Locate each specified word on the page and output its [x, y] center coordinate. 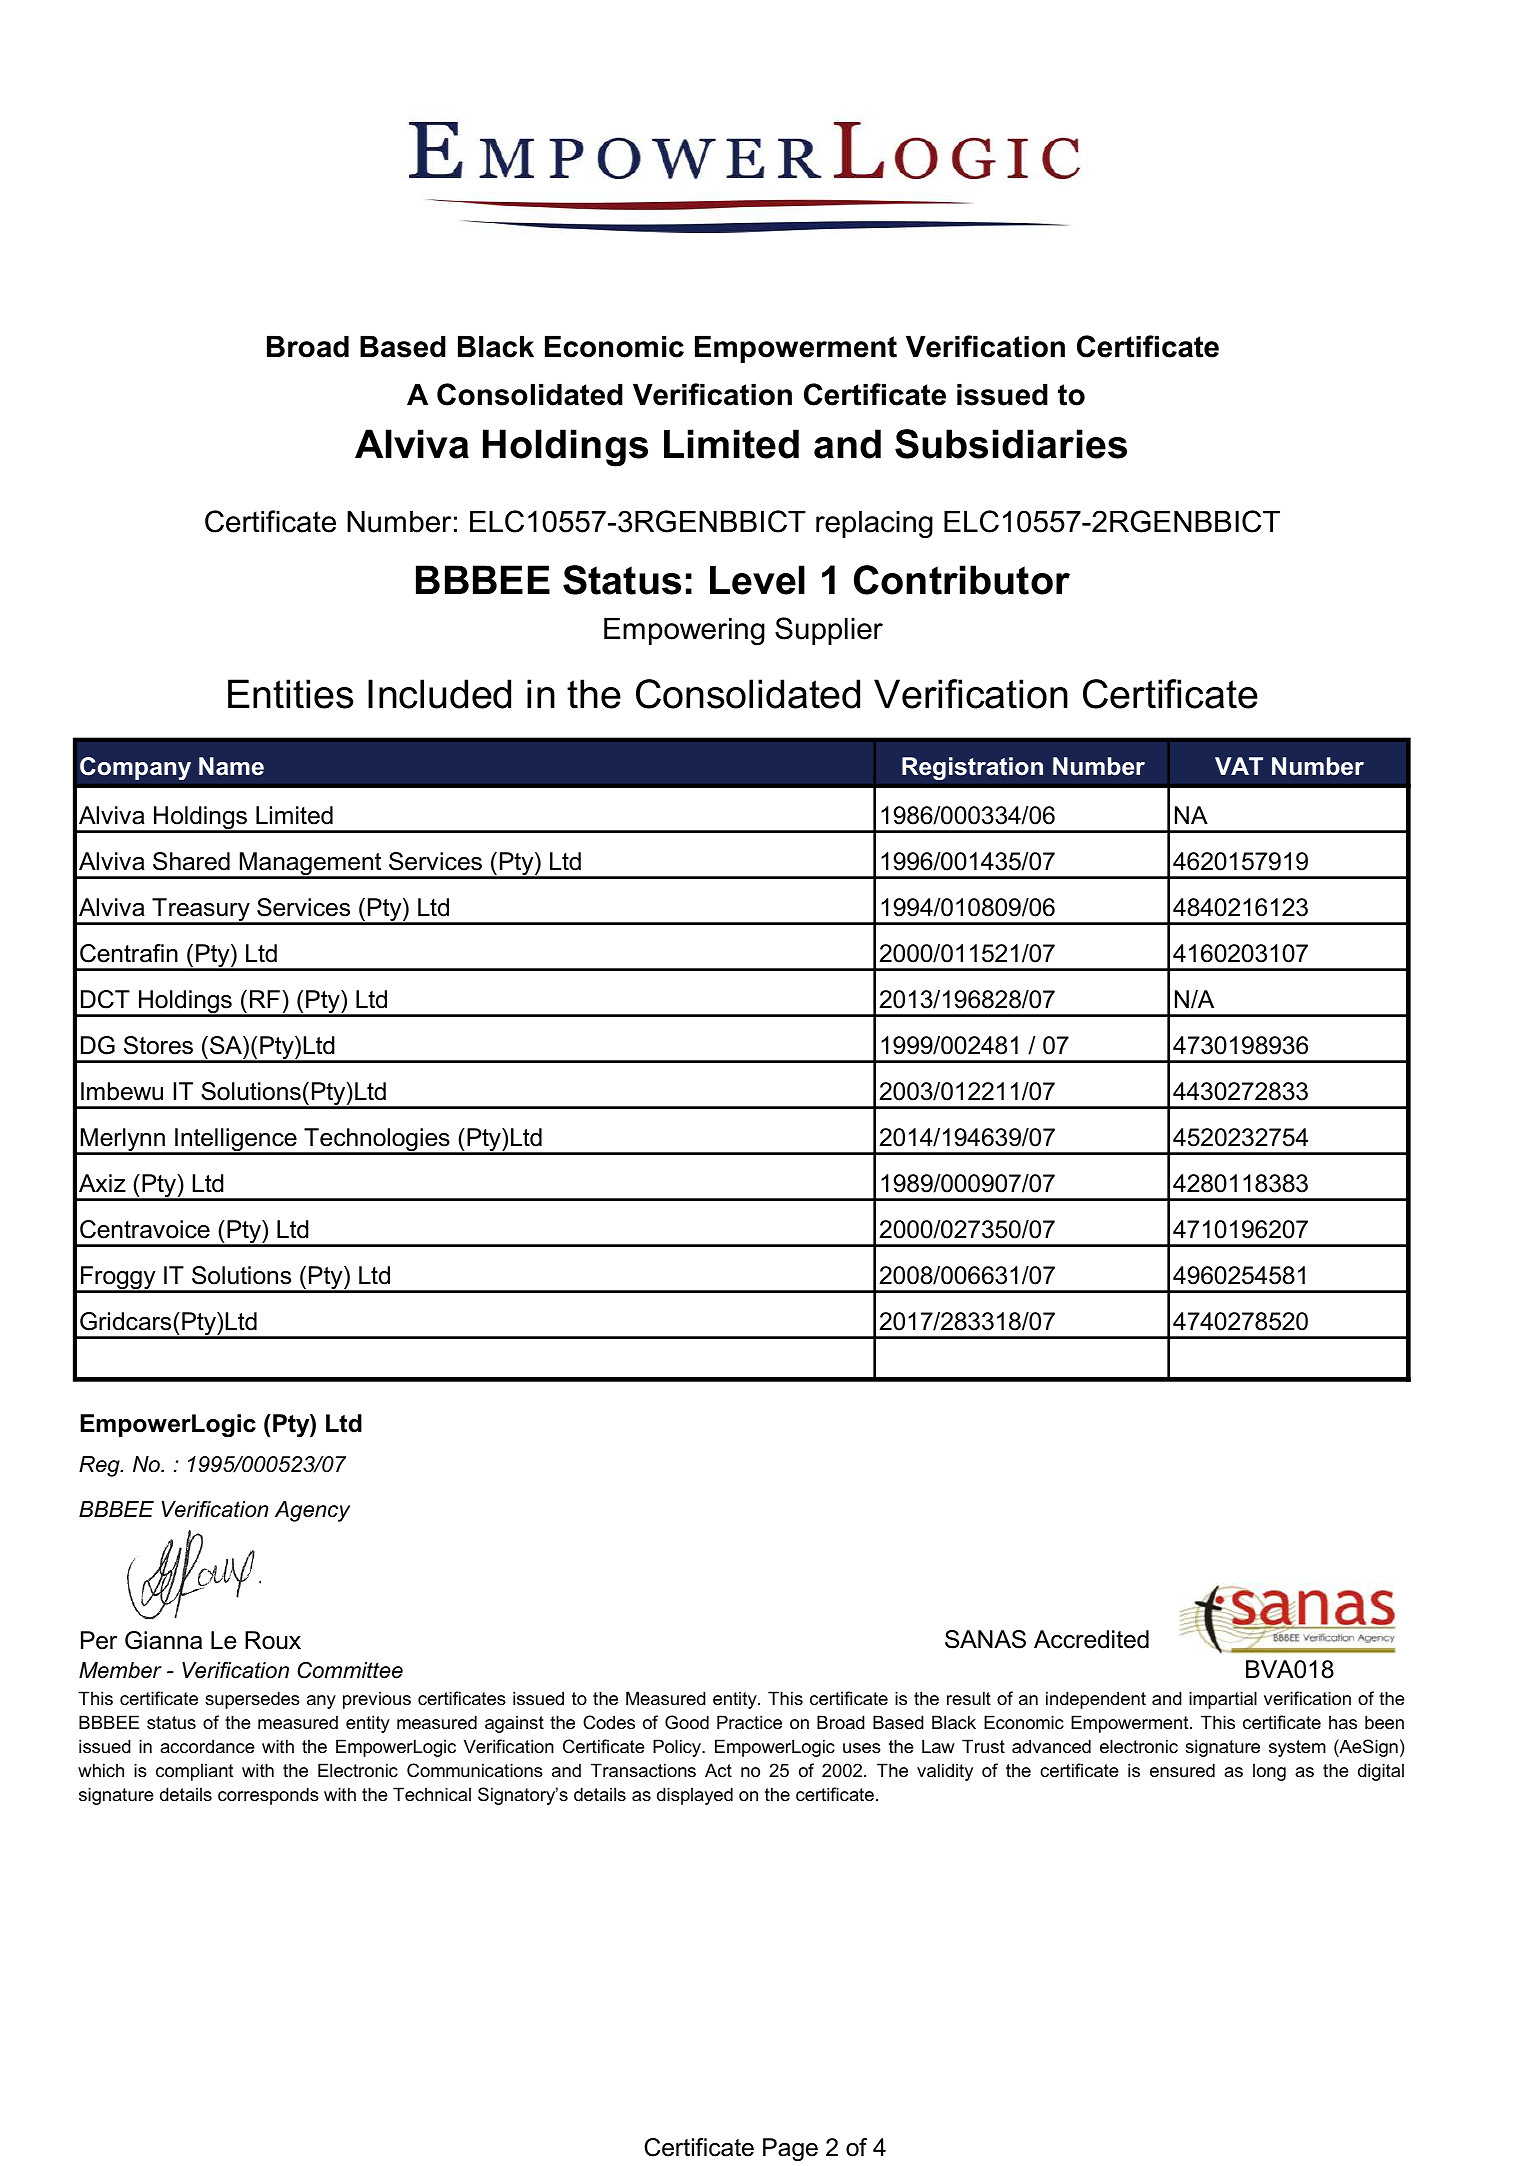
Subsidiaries [1011, 444]
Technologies [377, 1141]
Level [757, 580]
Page [790, 2149]
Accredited [1091, 1639]
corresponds [268, 1796]
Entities [290, 694]
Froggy [118, 1279]
